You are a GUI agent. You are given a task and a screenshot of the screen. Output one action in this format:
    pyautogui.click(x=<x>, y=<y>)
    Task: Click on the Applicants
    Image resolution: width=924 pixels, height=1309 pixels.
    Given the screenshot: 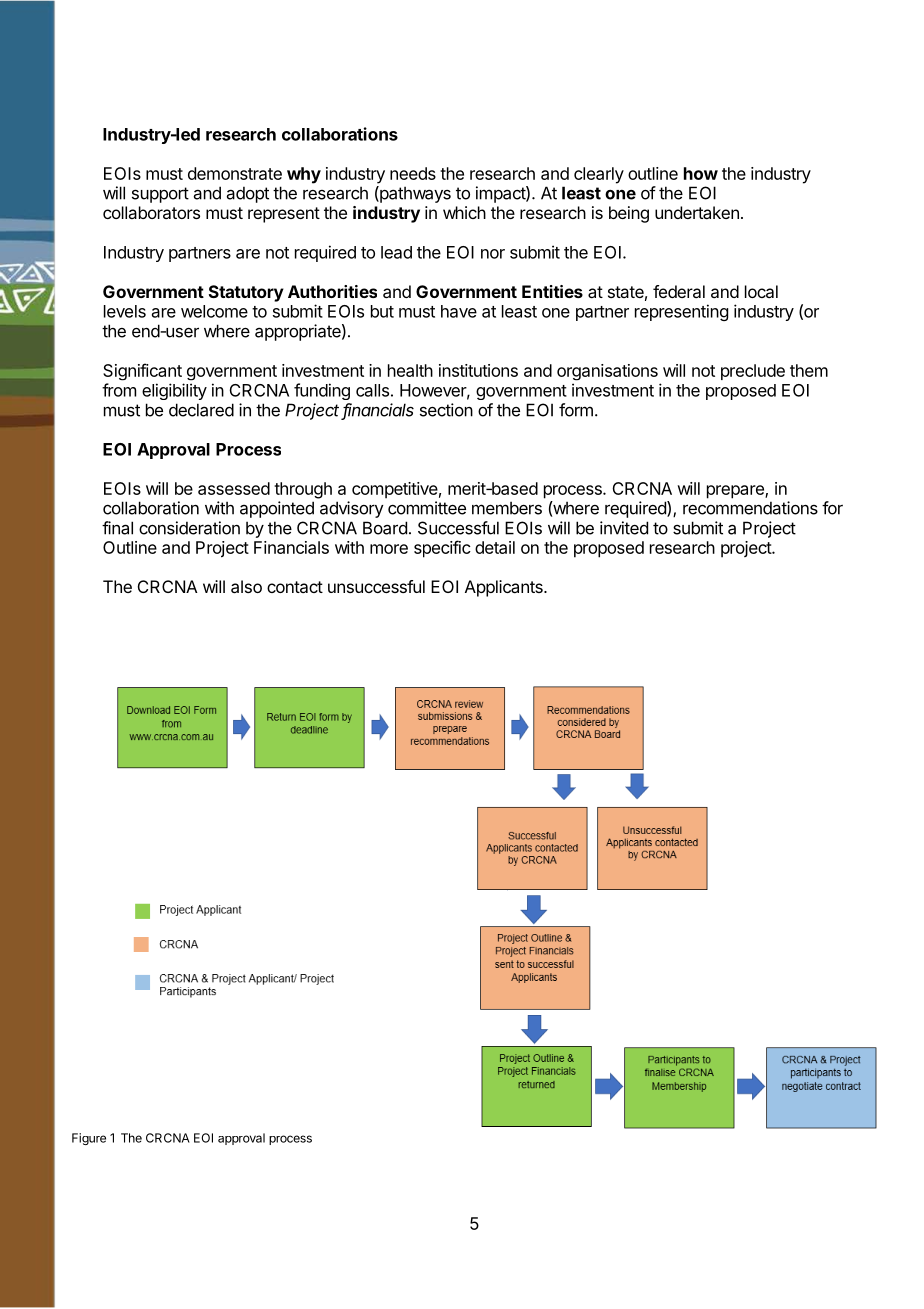 What is the action you would take?
    pyautogui.click(x=505, y=588)
